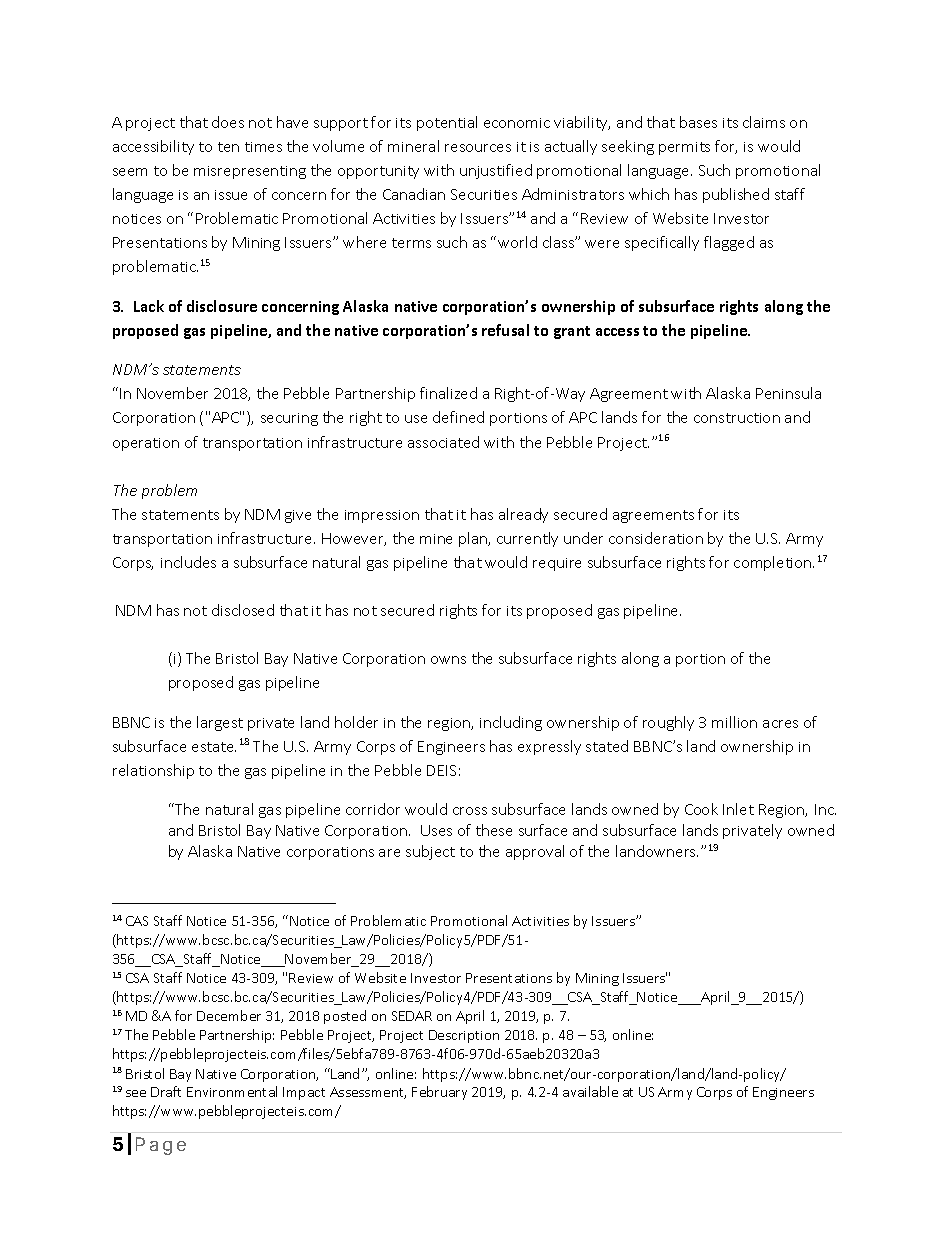 The height and width of the screenshot is (1233, 952). Describe the element at coordinates (684, 148) in the screenshot. I see `permits` at that location.
